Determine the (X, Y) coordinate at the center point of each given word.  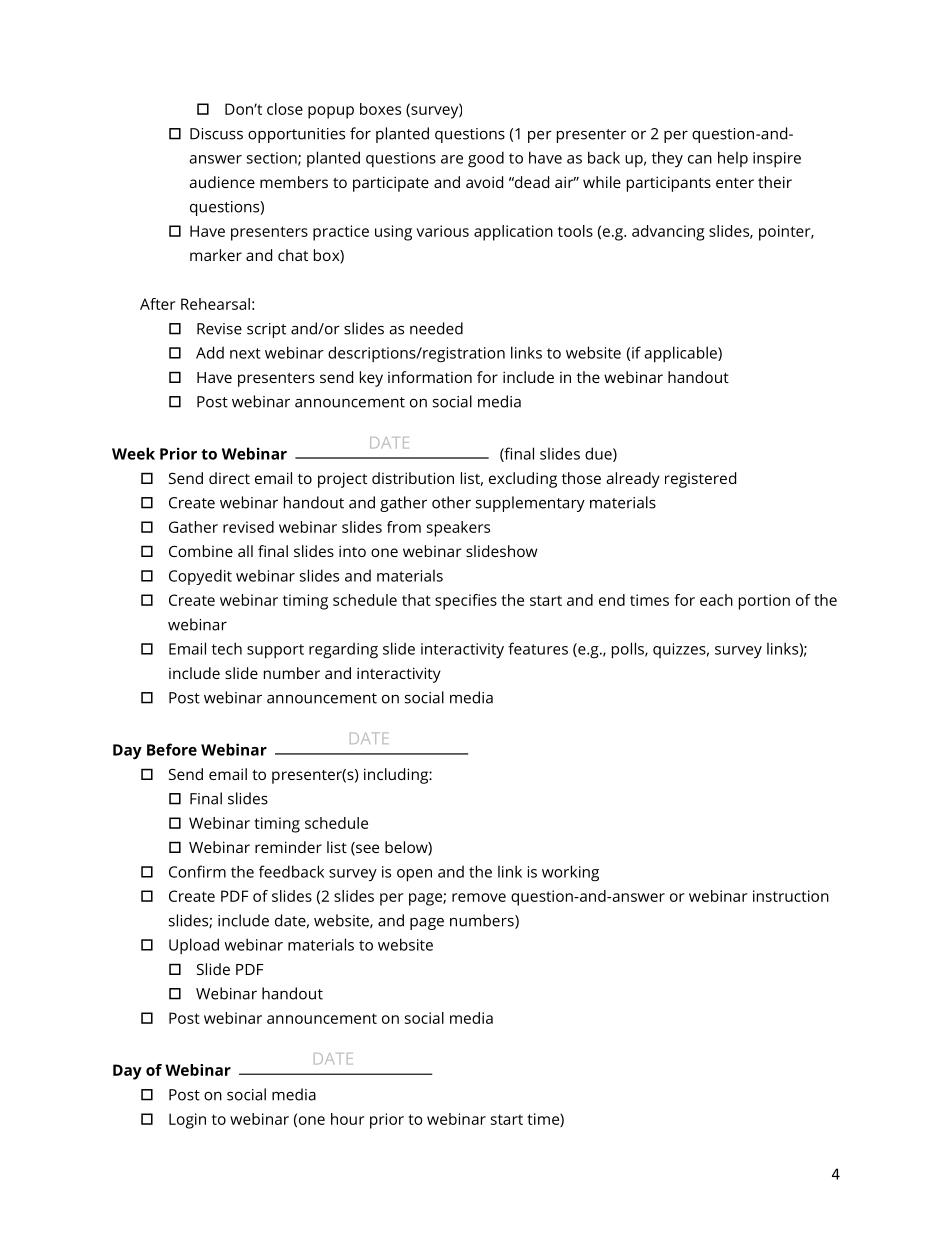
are (452, 159)
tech (227, 648)
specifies (466, 602)
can (700, 159)
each (716, 600)
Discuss (216, 134)
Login (187, 1121)
